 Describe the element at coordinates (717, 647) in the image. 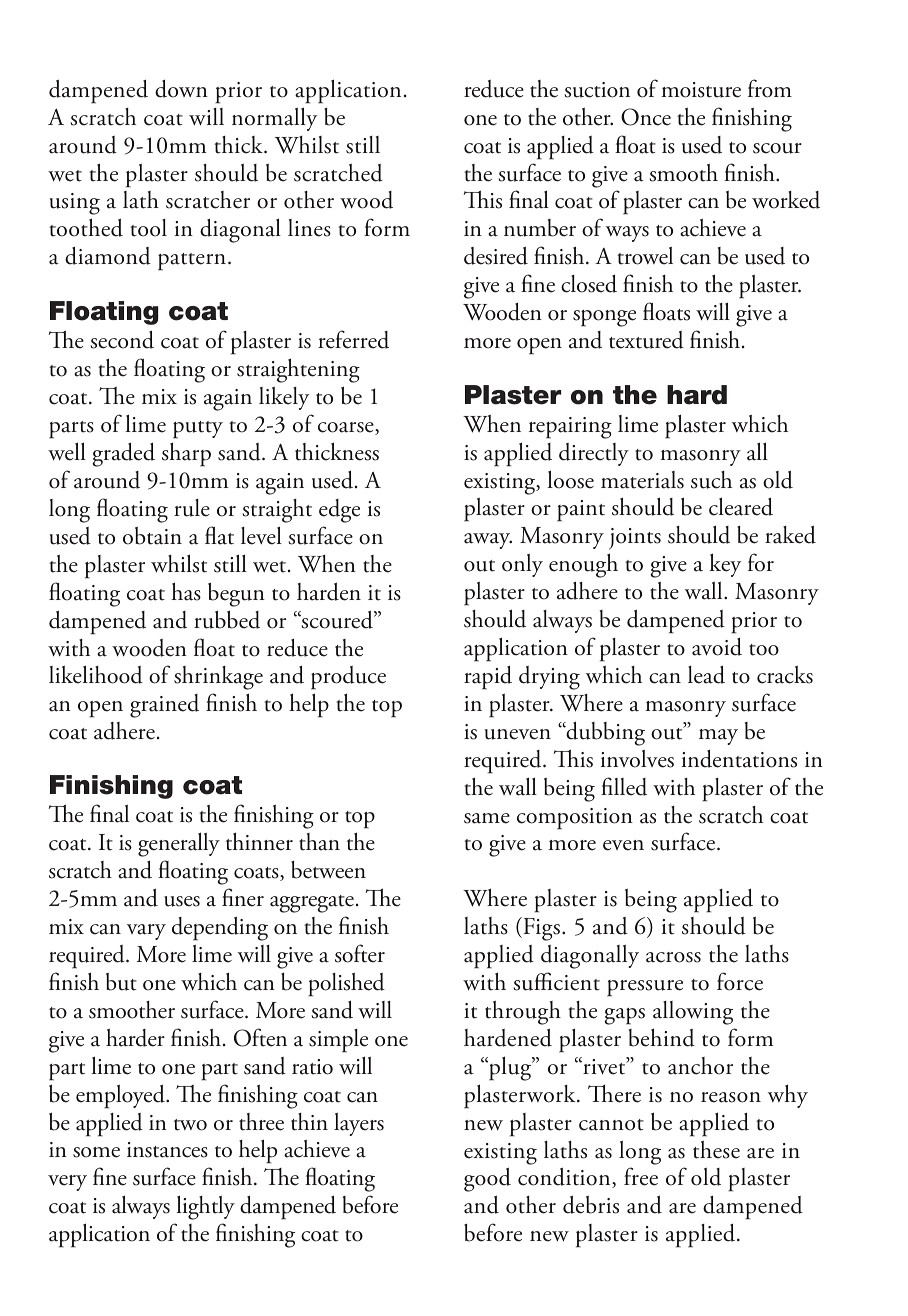

I see `avoid` at that location.
